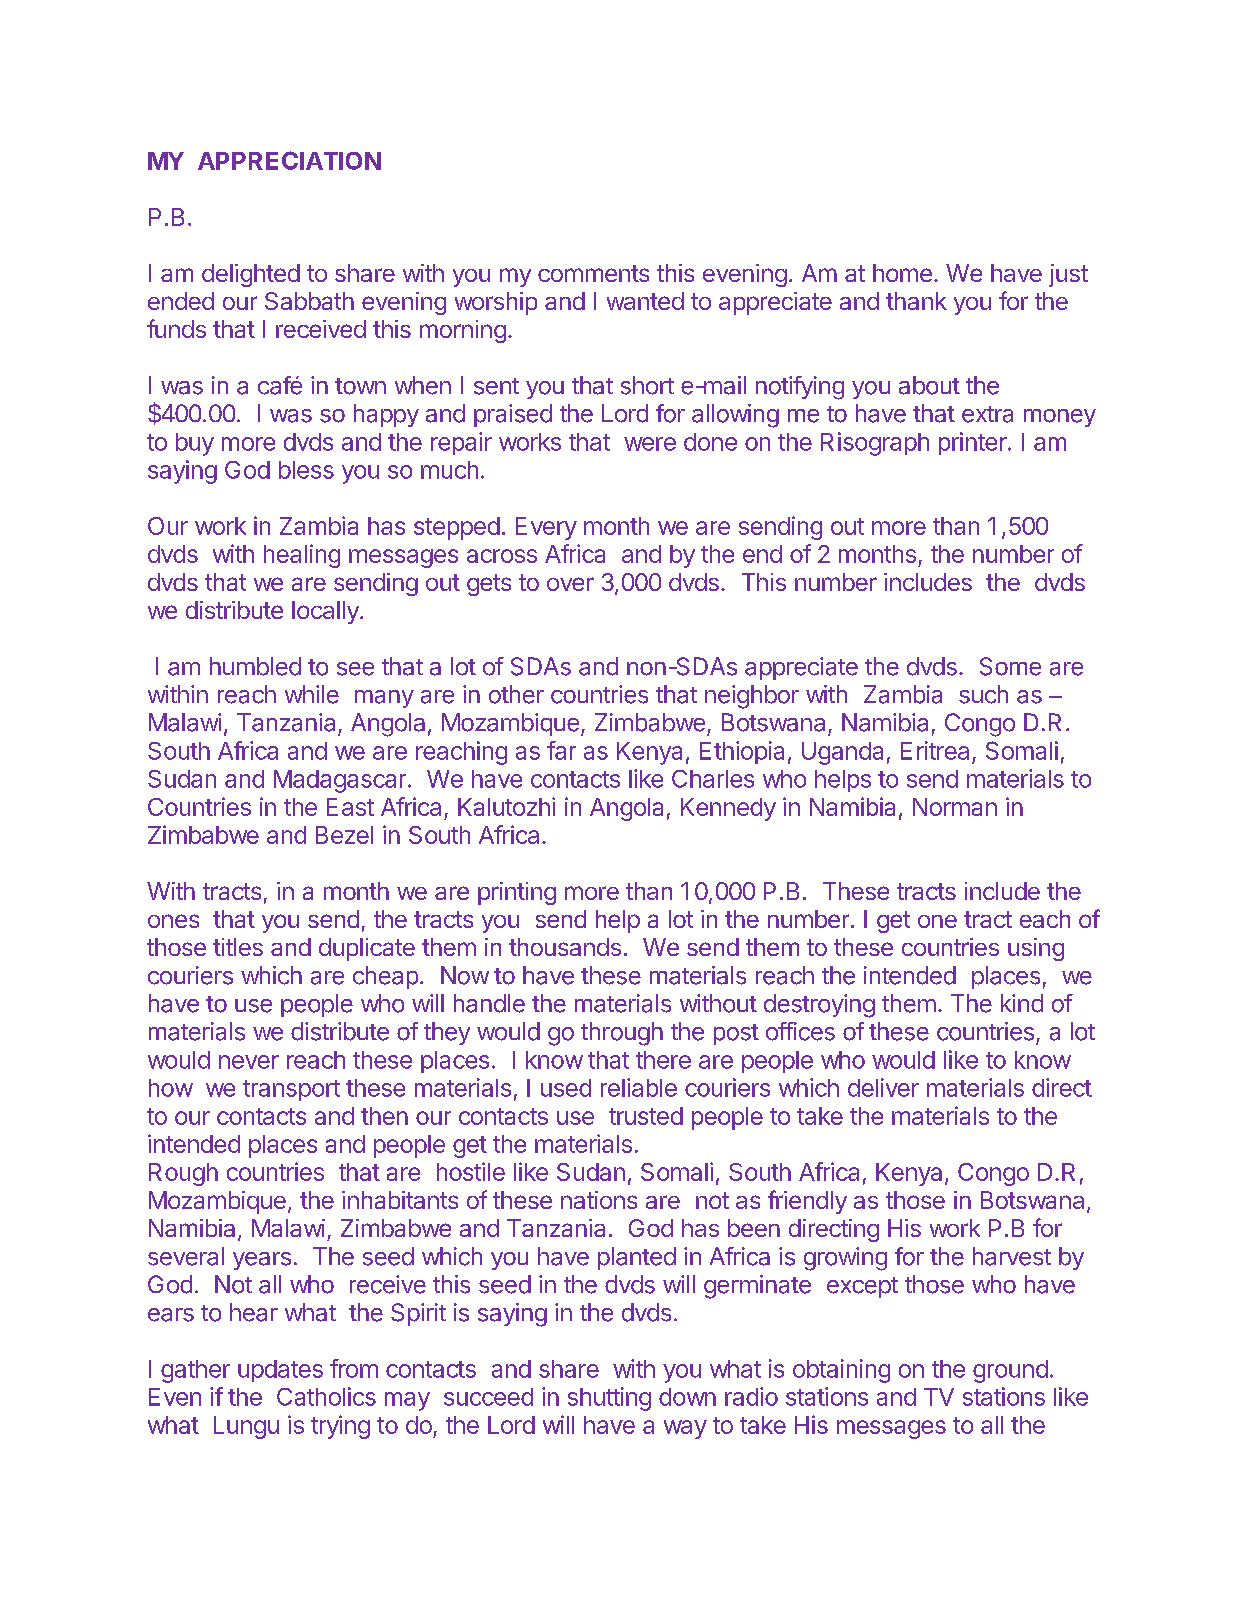 The height and width of the screenshot is (1612, 1246). I want to click on printer, so click(974, 443).
